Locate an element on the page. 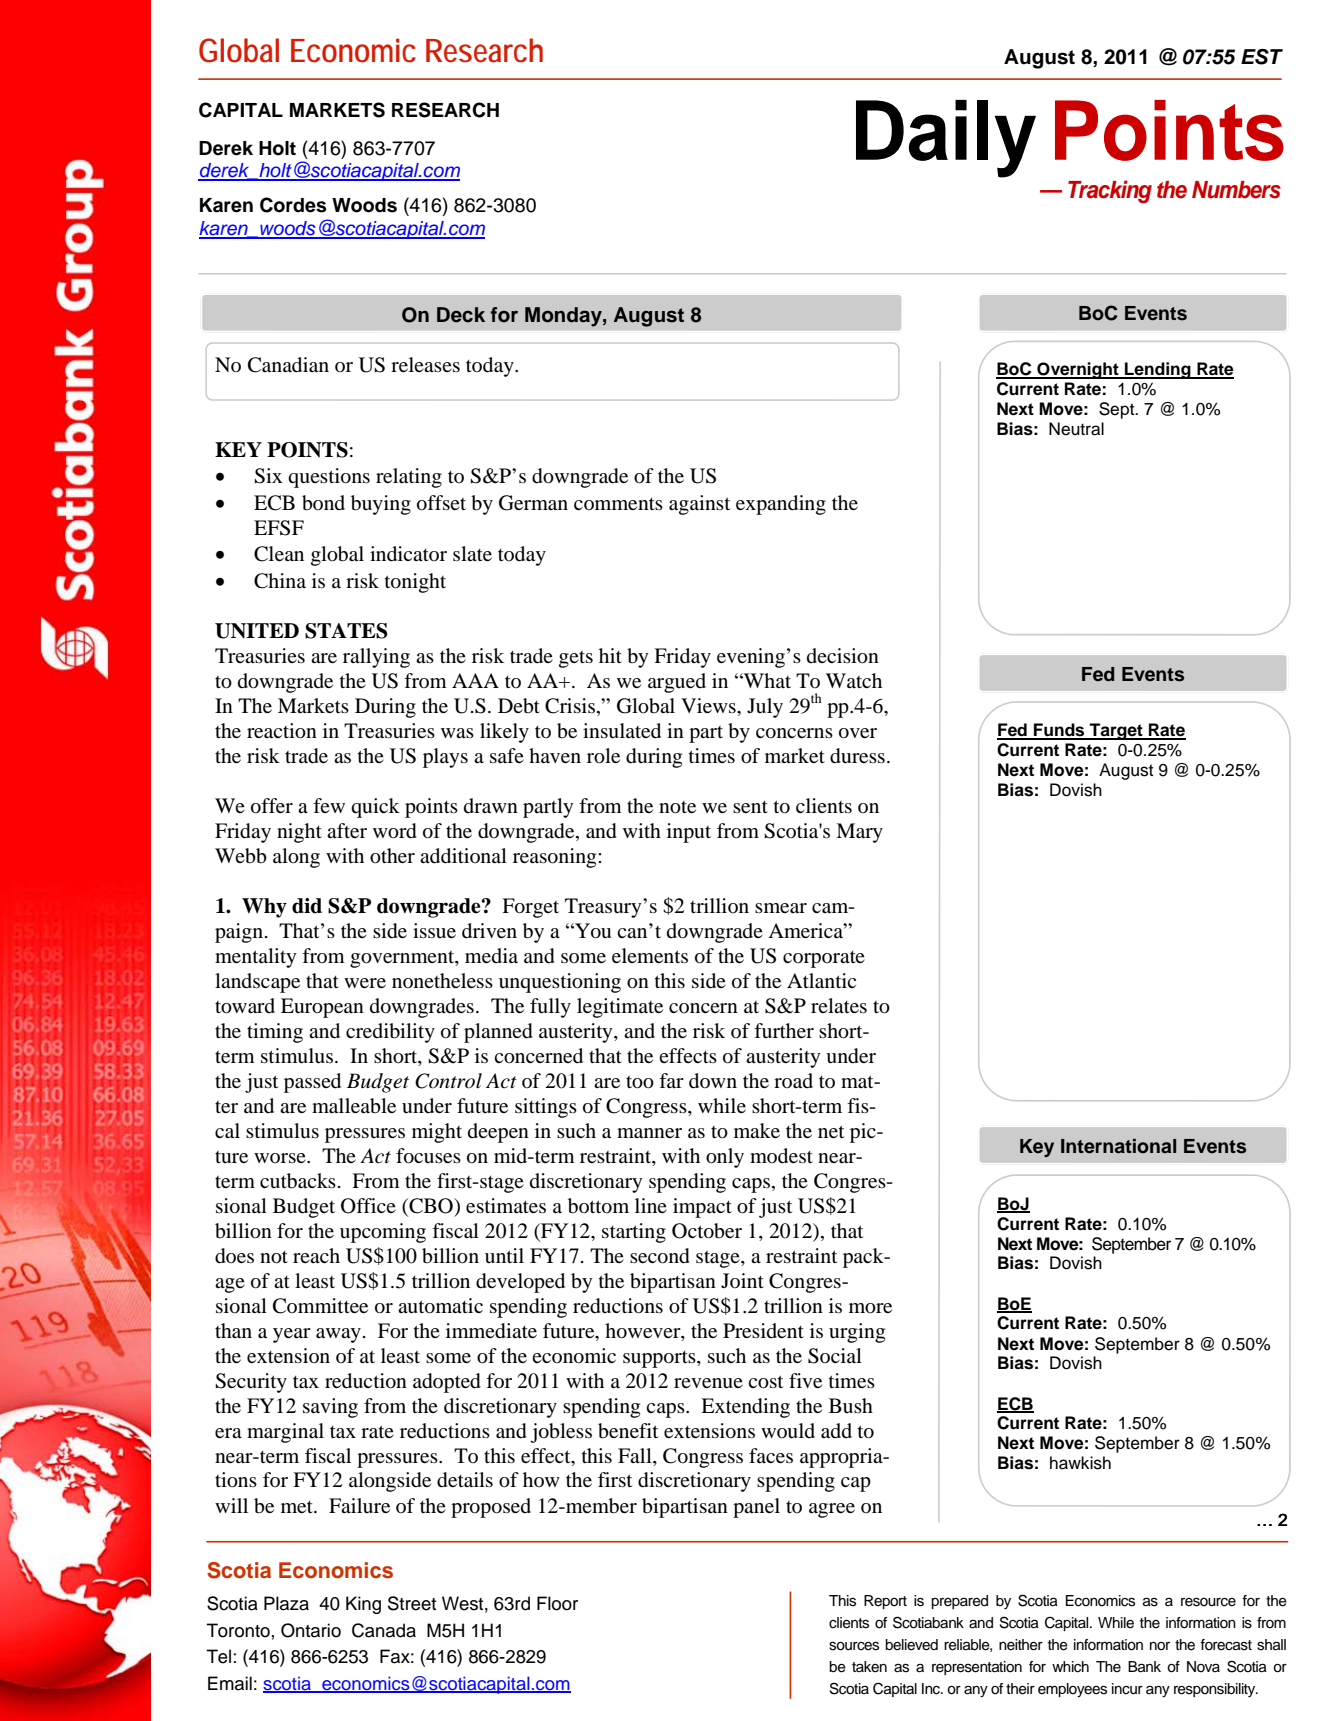 This image has width=1330, height=1721. only is located at coordinates (725, 1158).
